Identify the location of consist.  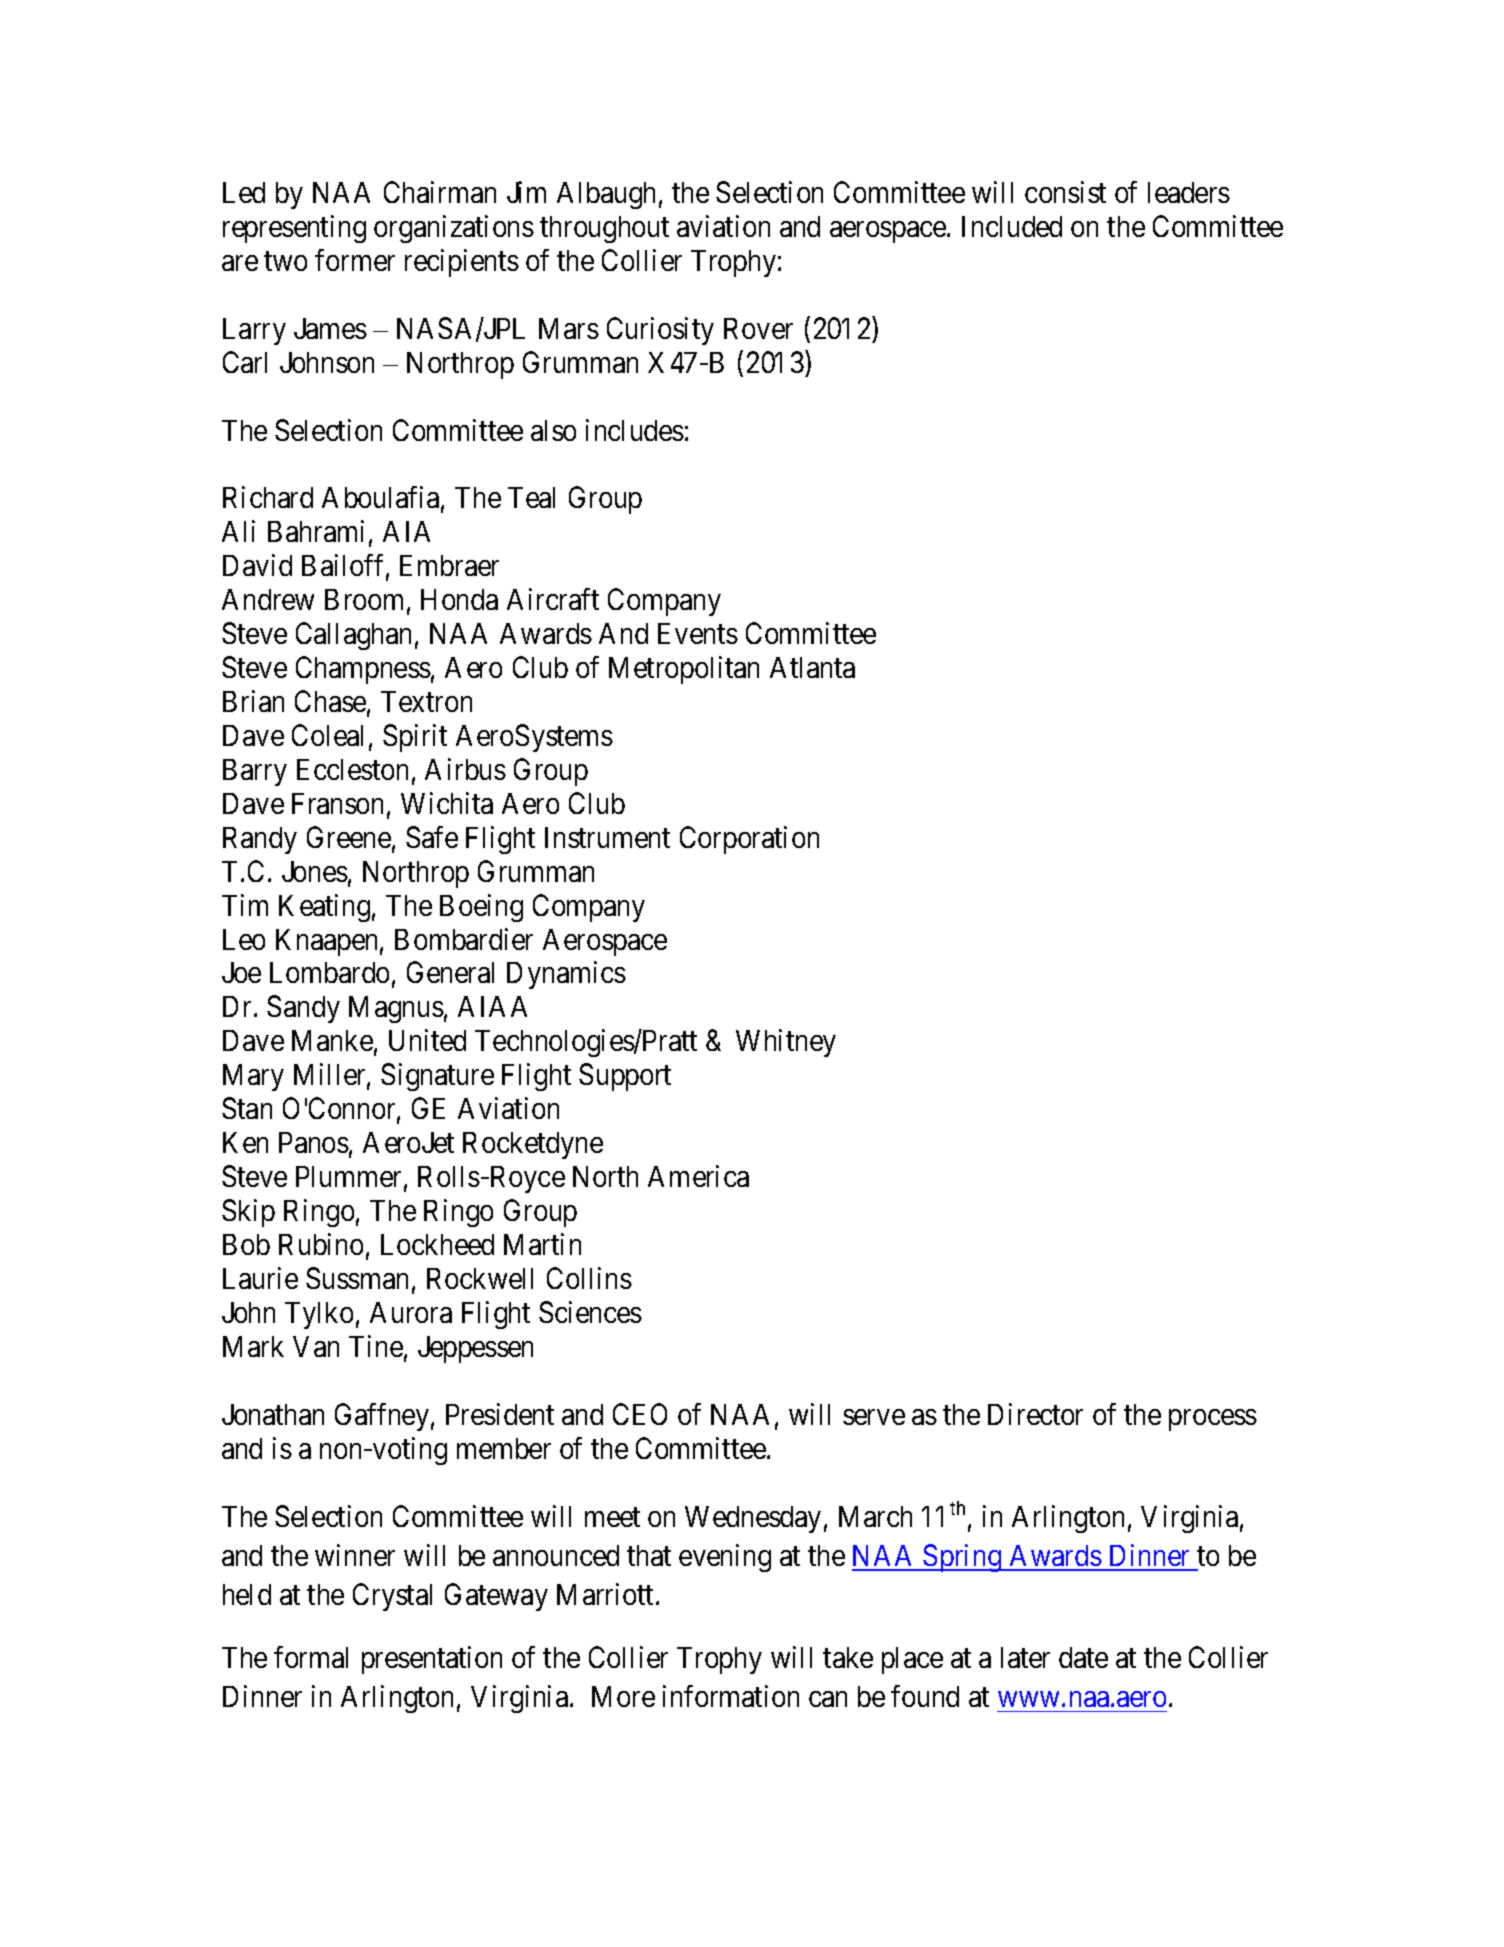
(1065, 192).
